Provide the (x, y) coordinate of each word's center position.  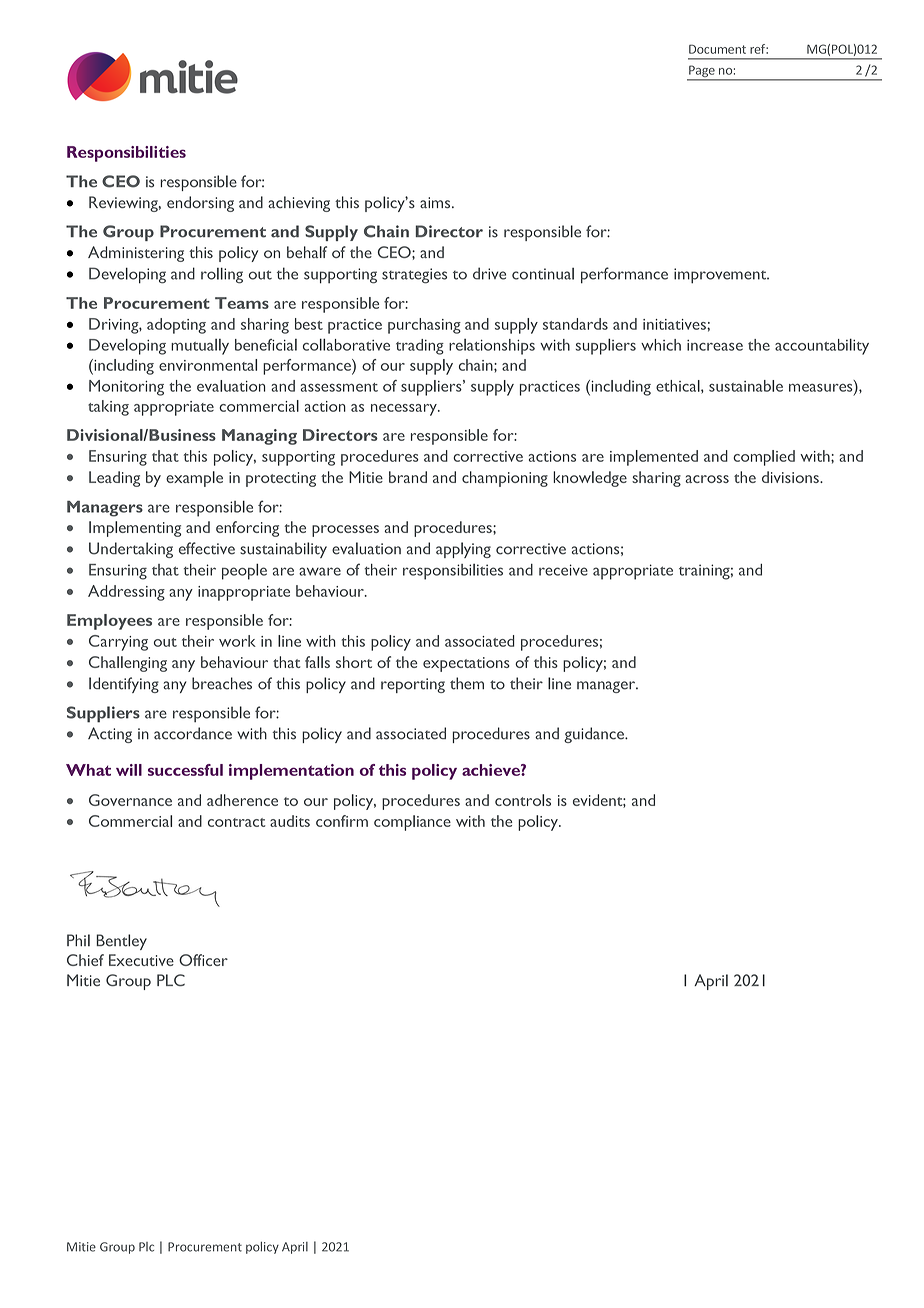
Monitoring (126, 388)
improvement (721, 276)
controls (523, 800)
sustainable (746, 386)
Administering (136, 254)
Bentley (121, 942)
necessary (405, 410)
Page (702, 72)
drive (489, 273)
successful (185, 770)
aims (436, 202)
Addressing (126, 593)
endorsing (200, 204)
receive (563, 570)
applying (463, 550)
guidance (595, 735)
